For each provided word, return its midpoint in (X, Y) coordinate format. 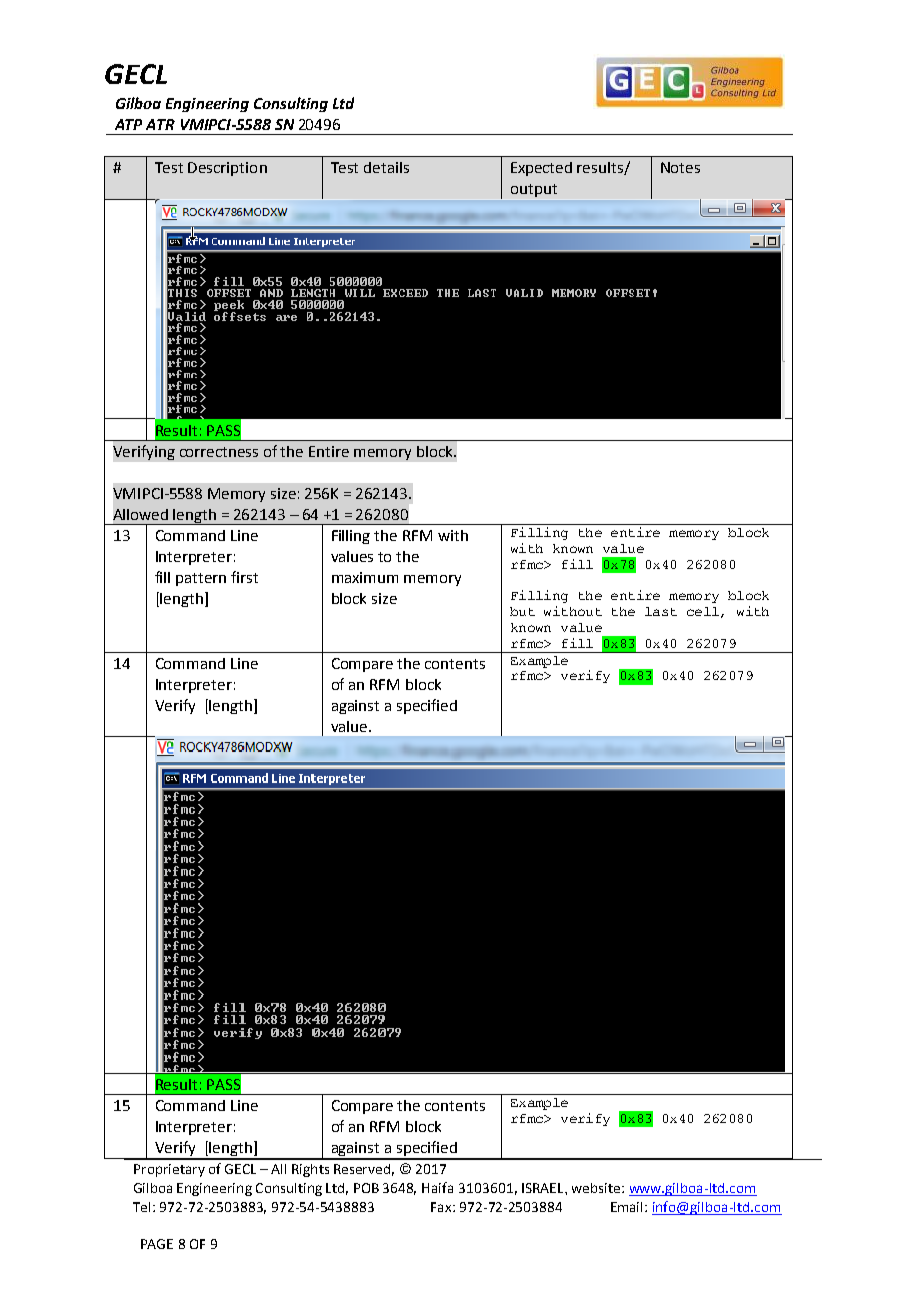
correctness (219, 452)
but (522, 611)
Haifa (437, 1187)
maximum (365, 577)
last (661, 611)
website (596, 1188)
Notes (680, 167)
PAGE (157, 1244)
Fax (442, 1207)
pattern (201, 579)
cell (703, 611)
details (386, 167)
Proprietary (169, 1170)
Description (227, 169)
